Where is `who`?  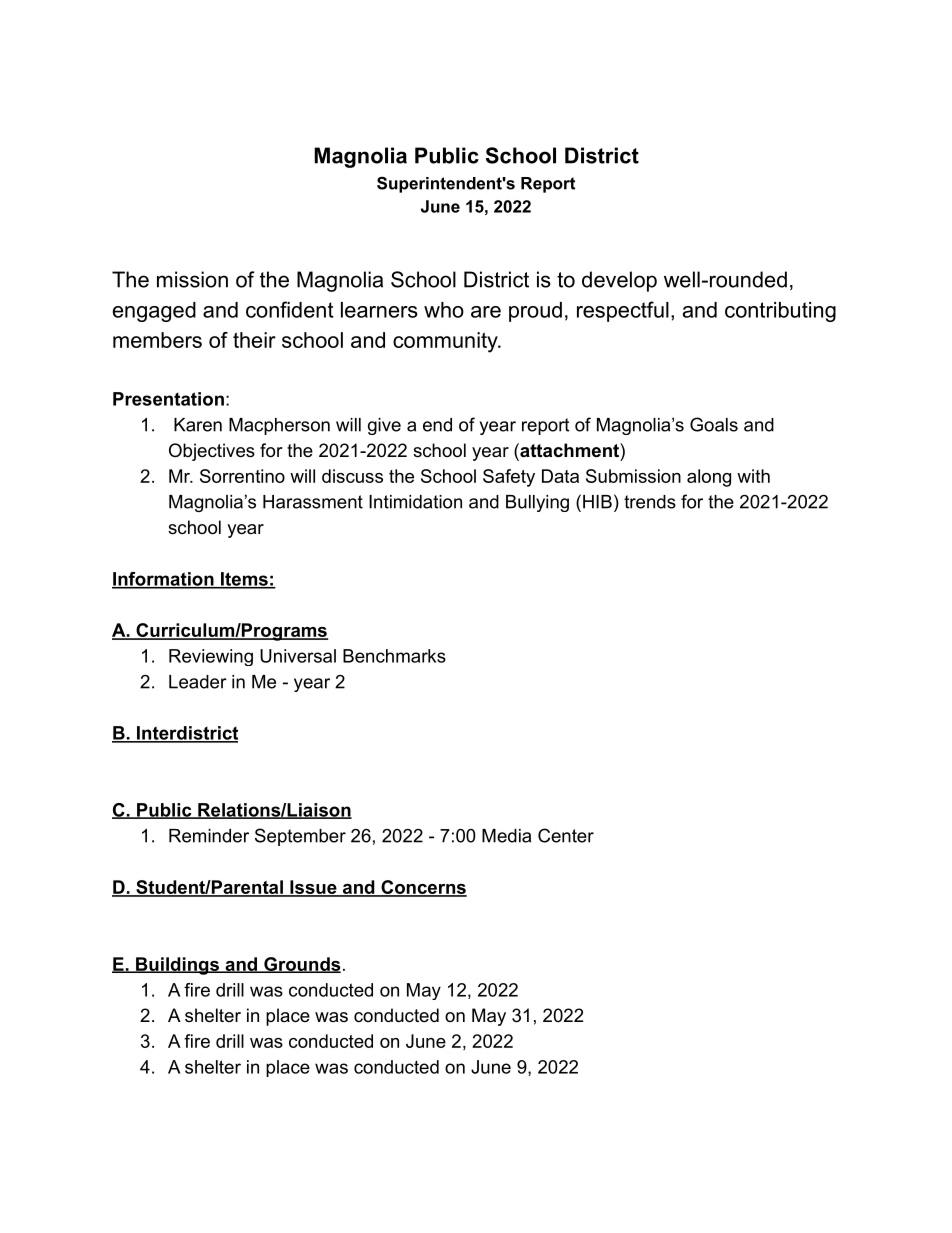 who is located at coordinates (444, 310).
